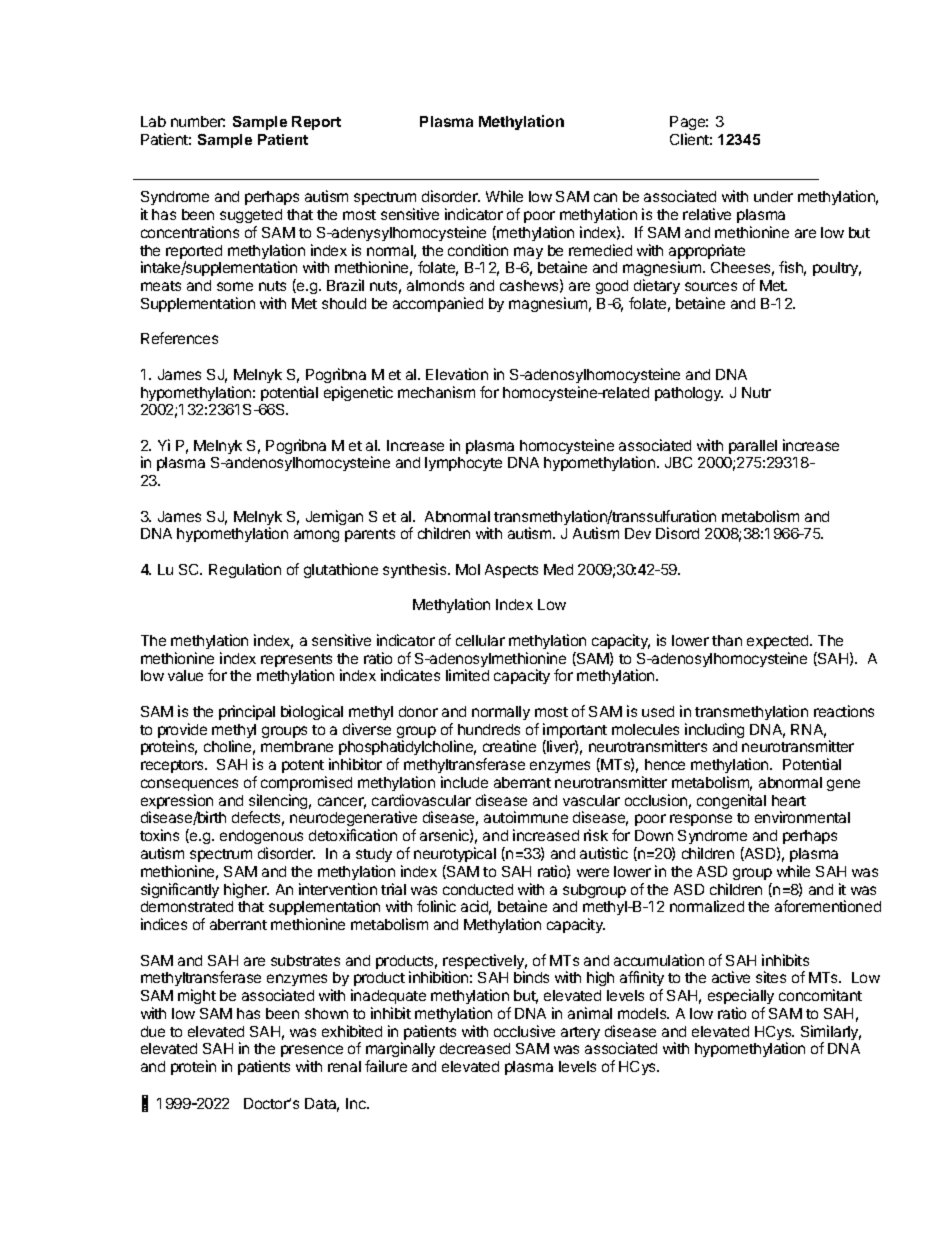  I want to click on condition, so click(478, 250).
